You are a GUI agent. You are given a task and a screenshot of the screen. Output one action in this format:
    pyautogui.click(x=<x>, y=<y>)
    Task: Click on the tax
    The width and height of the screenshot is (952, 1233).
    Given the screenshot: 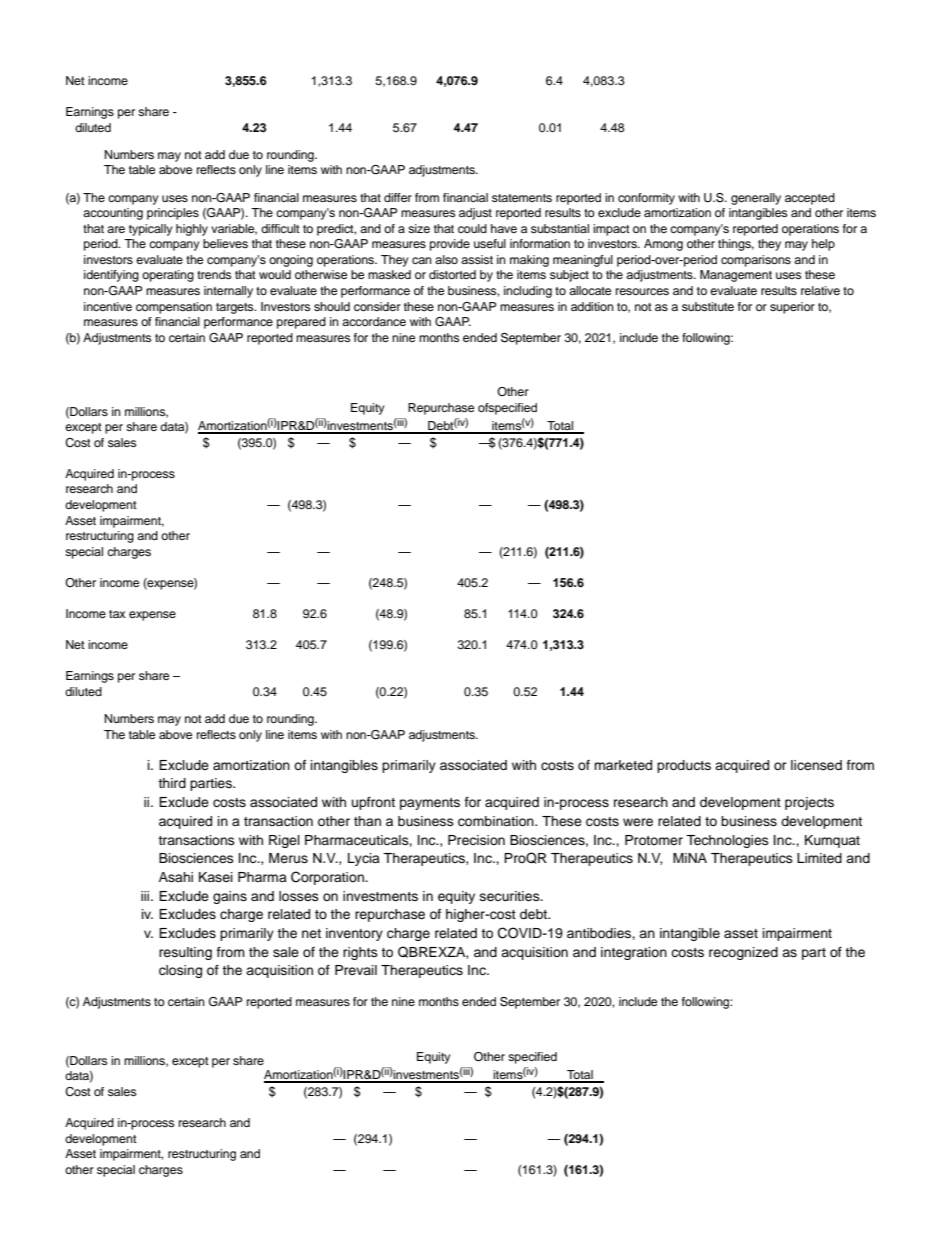 What is the action you would take?
    pyautogui.click(x=117, y=614)
